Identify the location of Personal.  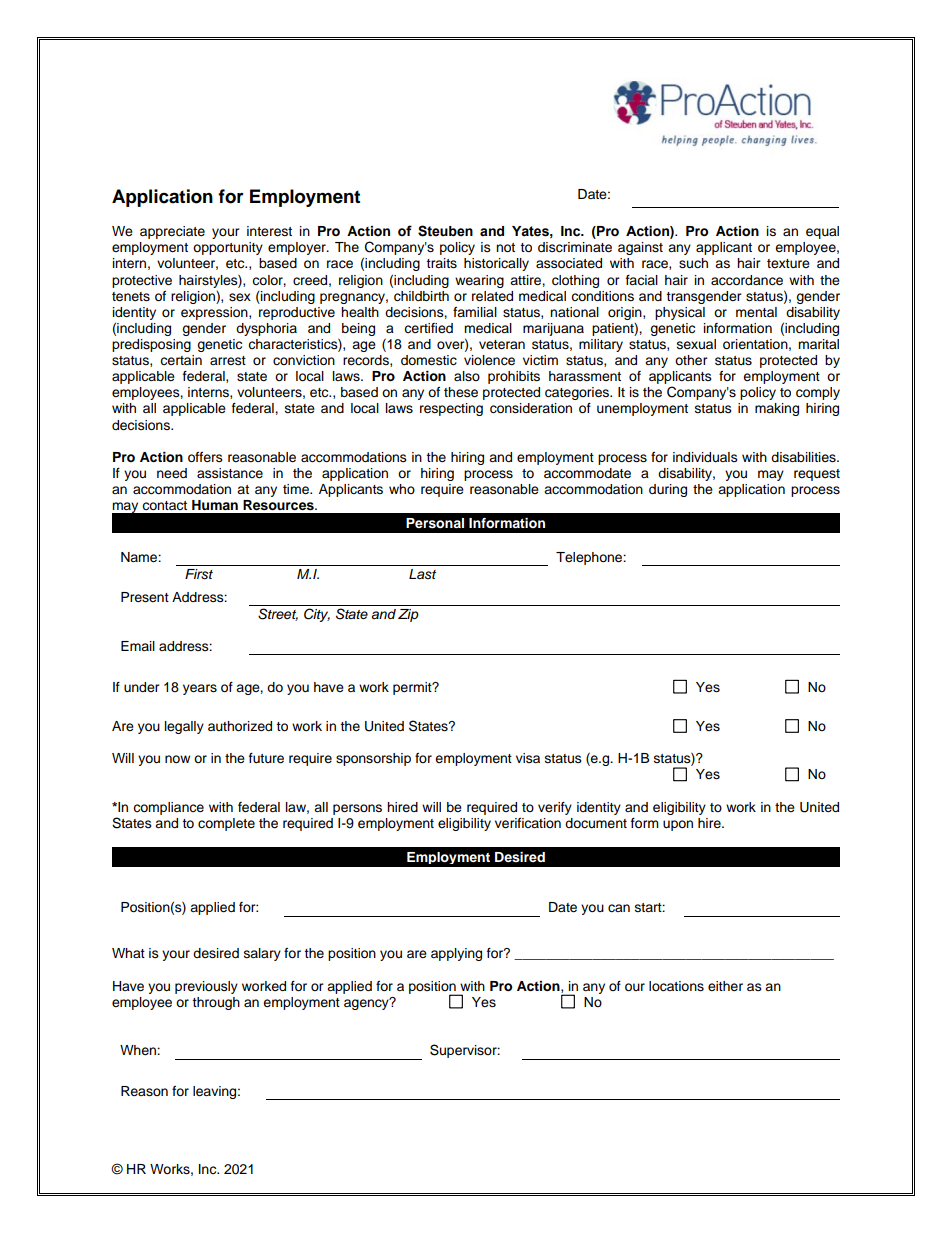
(435, 523).
